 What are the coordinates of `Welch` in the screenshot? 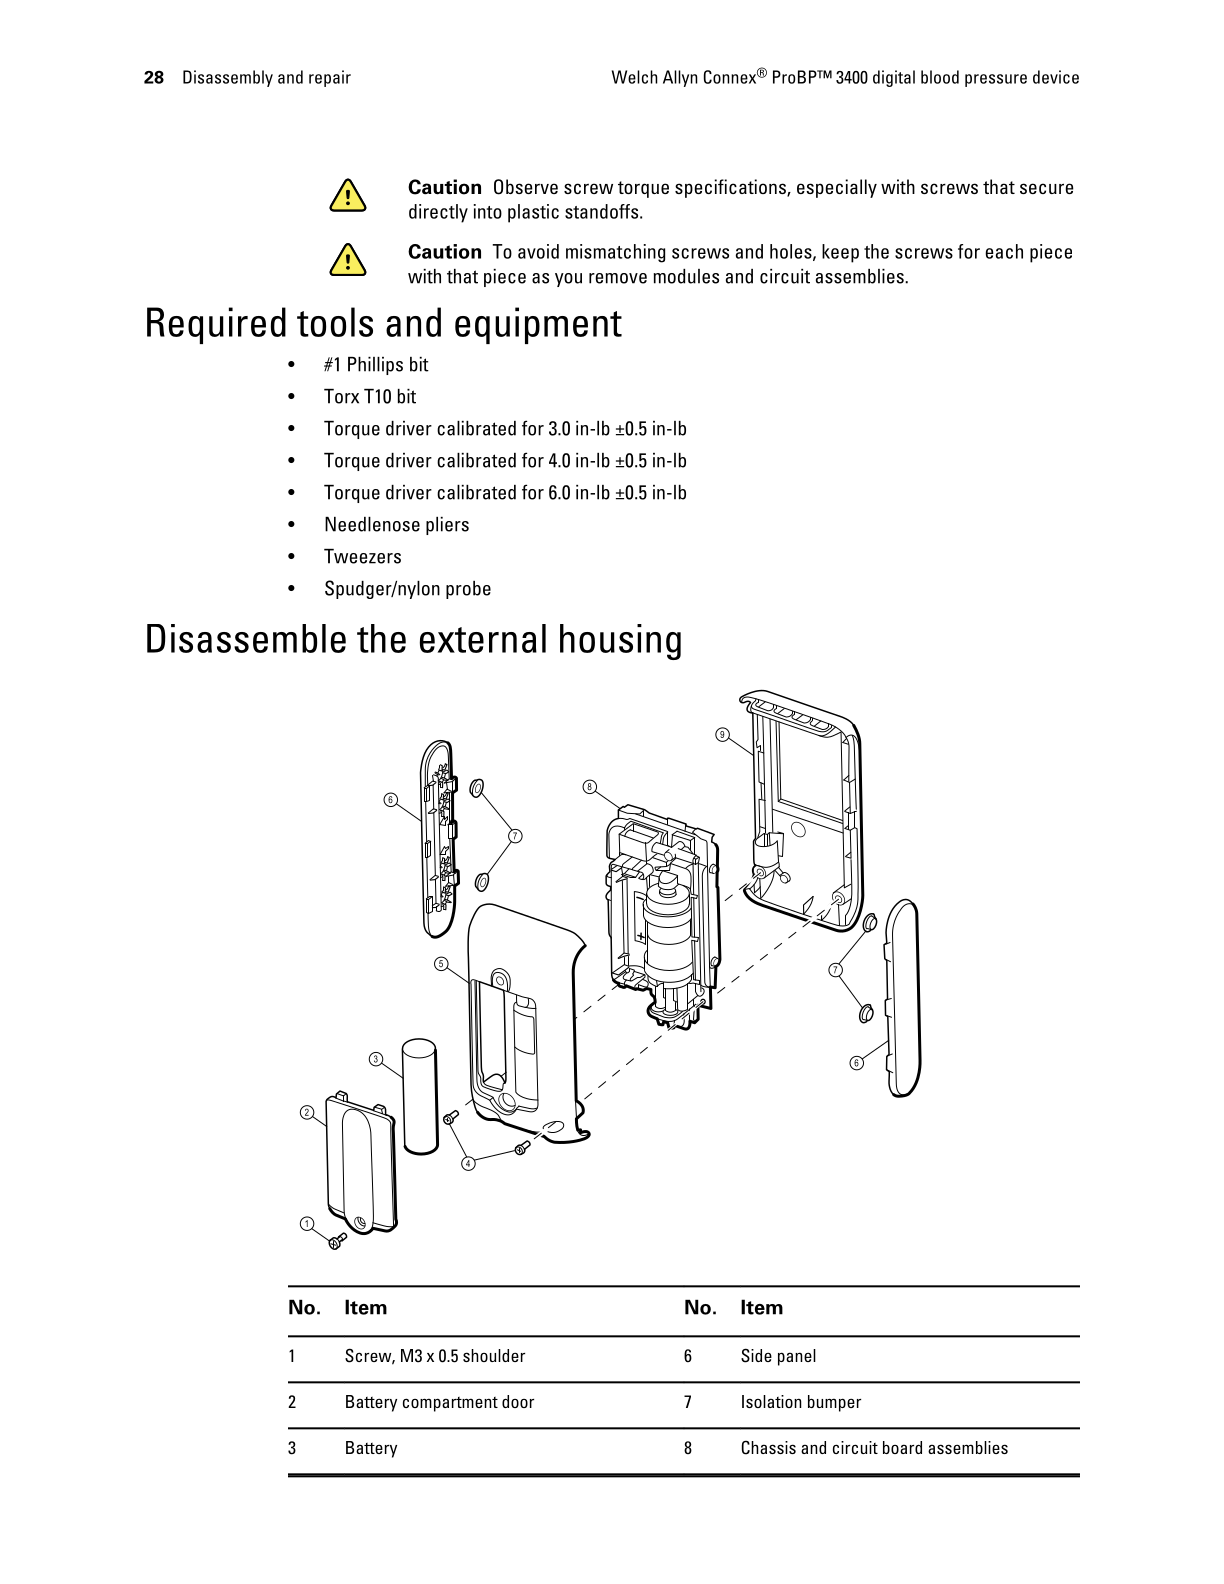 It's located at (635, 77).
